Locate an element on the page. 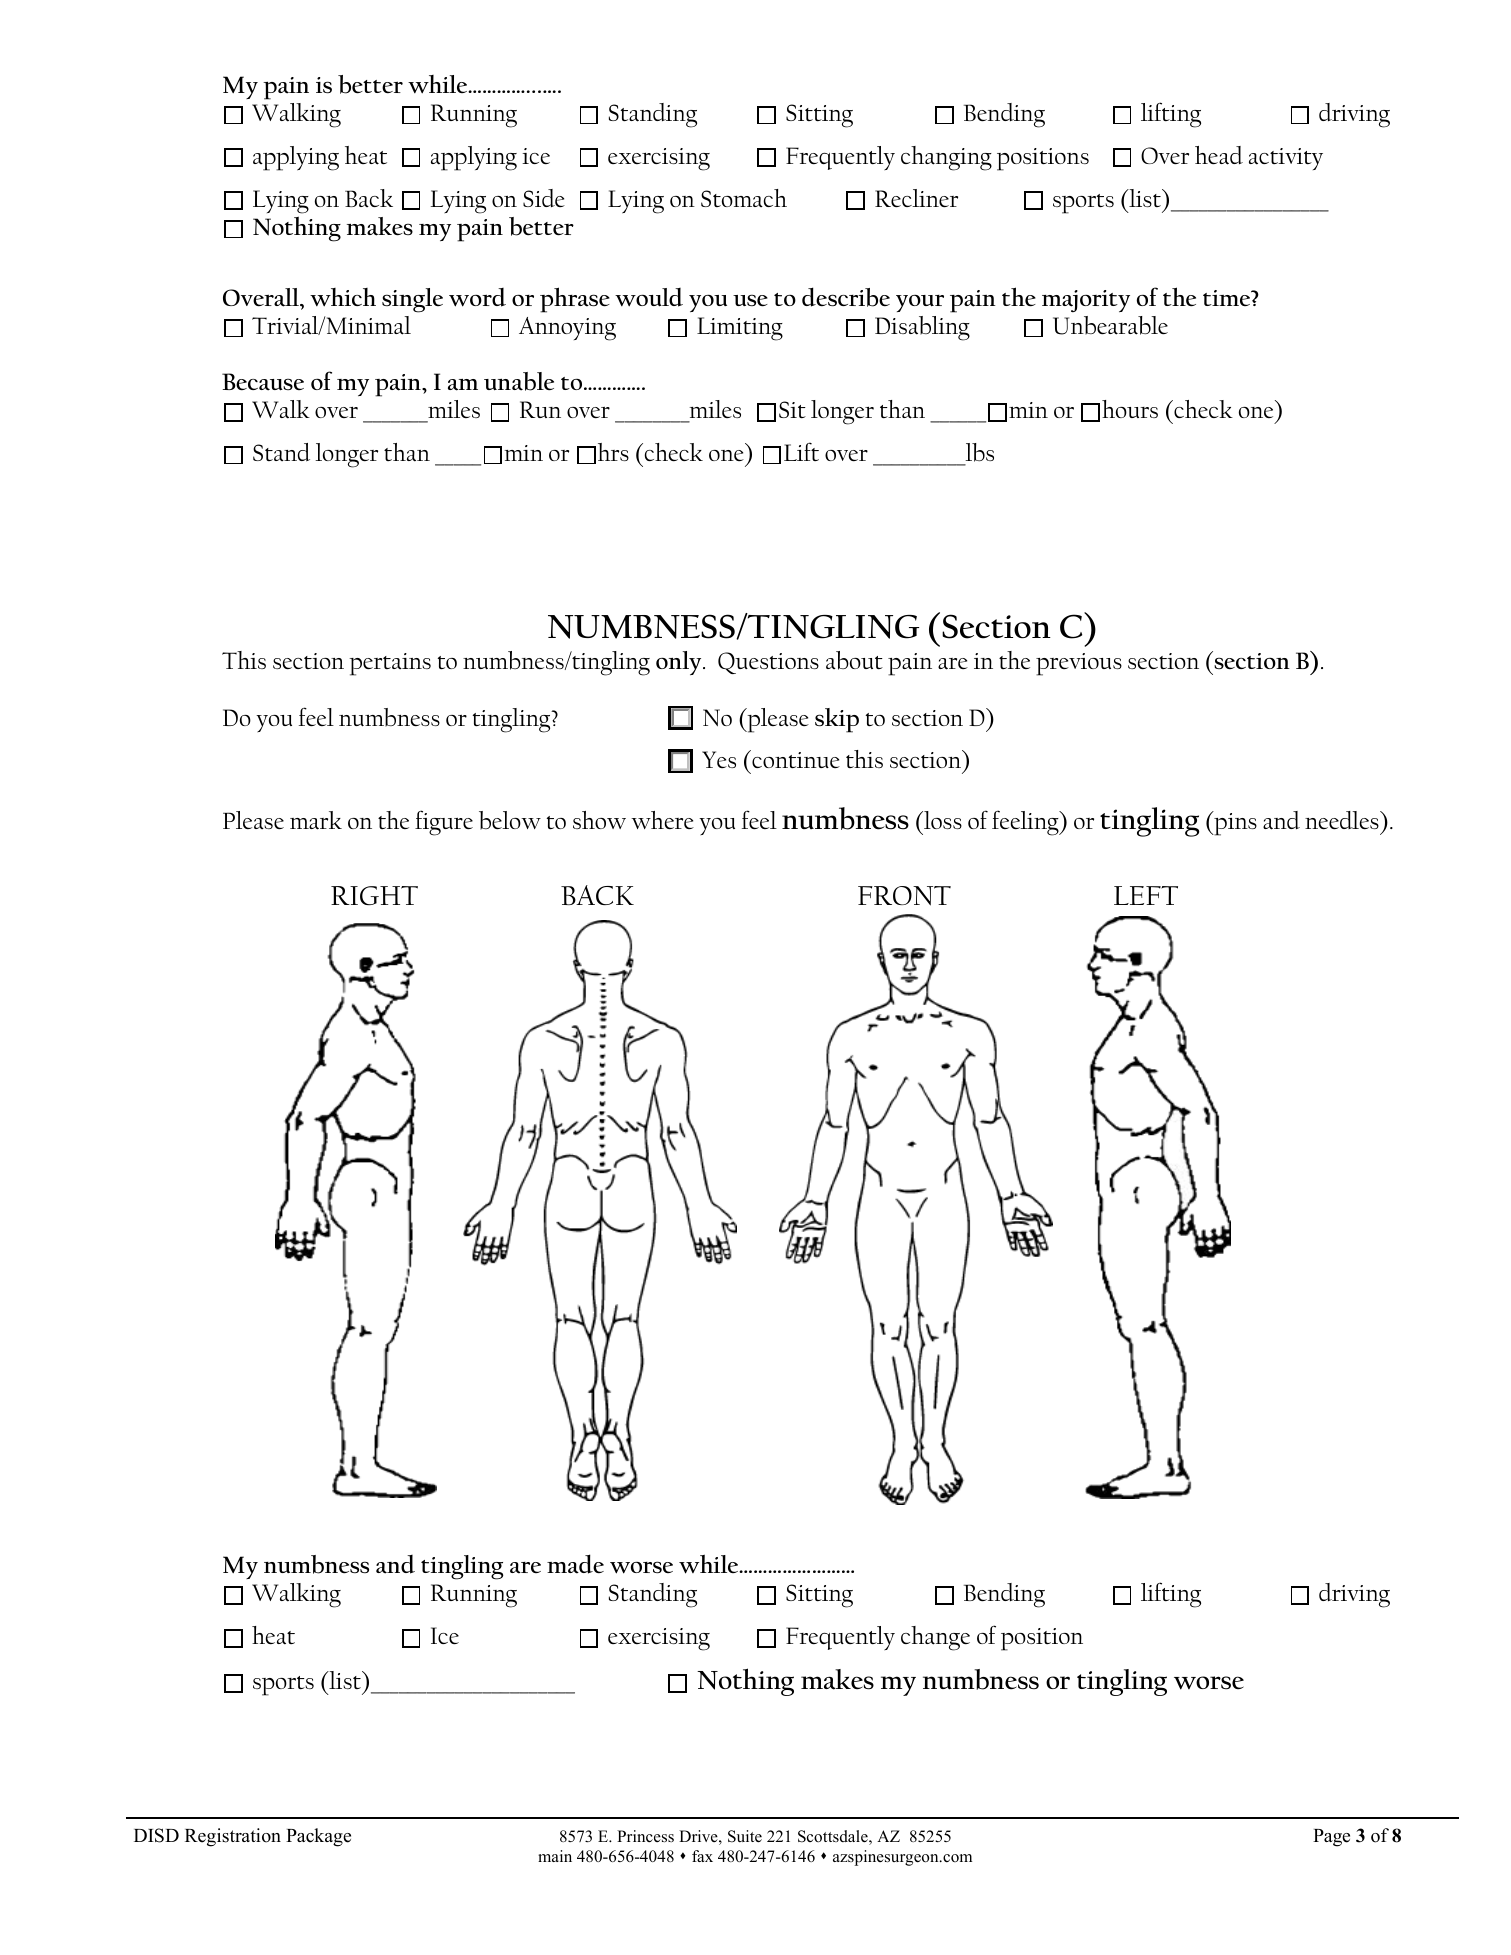 This document has width=1511, height=1955. made is located at coordinates (575, 1564).
